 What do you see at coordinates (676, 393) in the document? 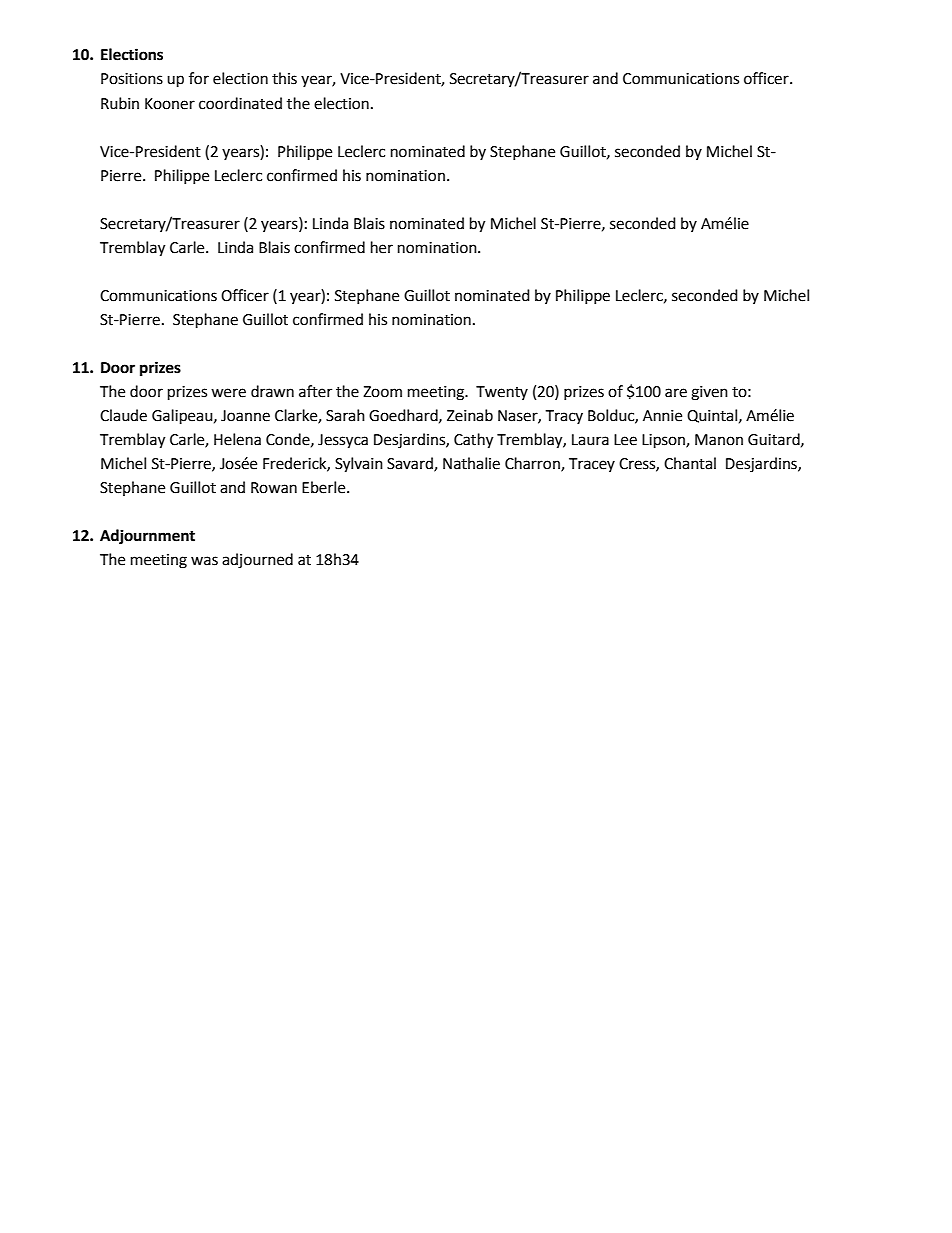
I see `are` at bounding box center [676, 393].
